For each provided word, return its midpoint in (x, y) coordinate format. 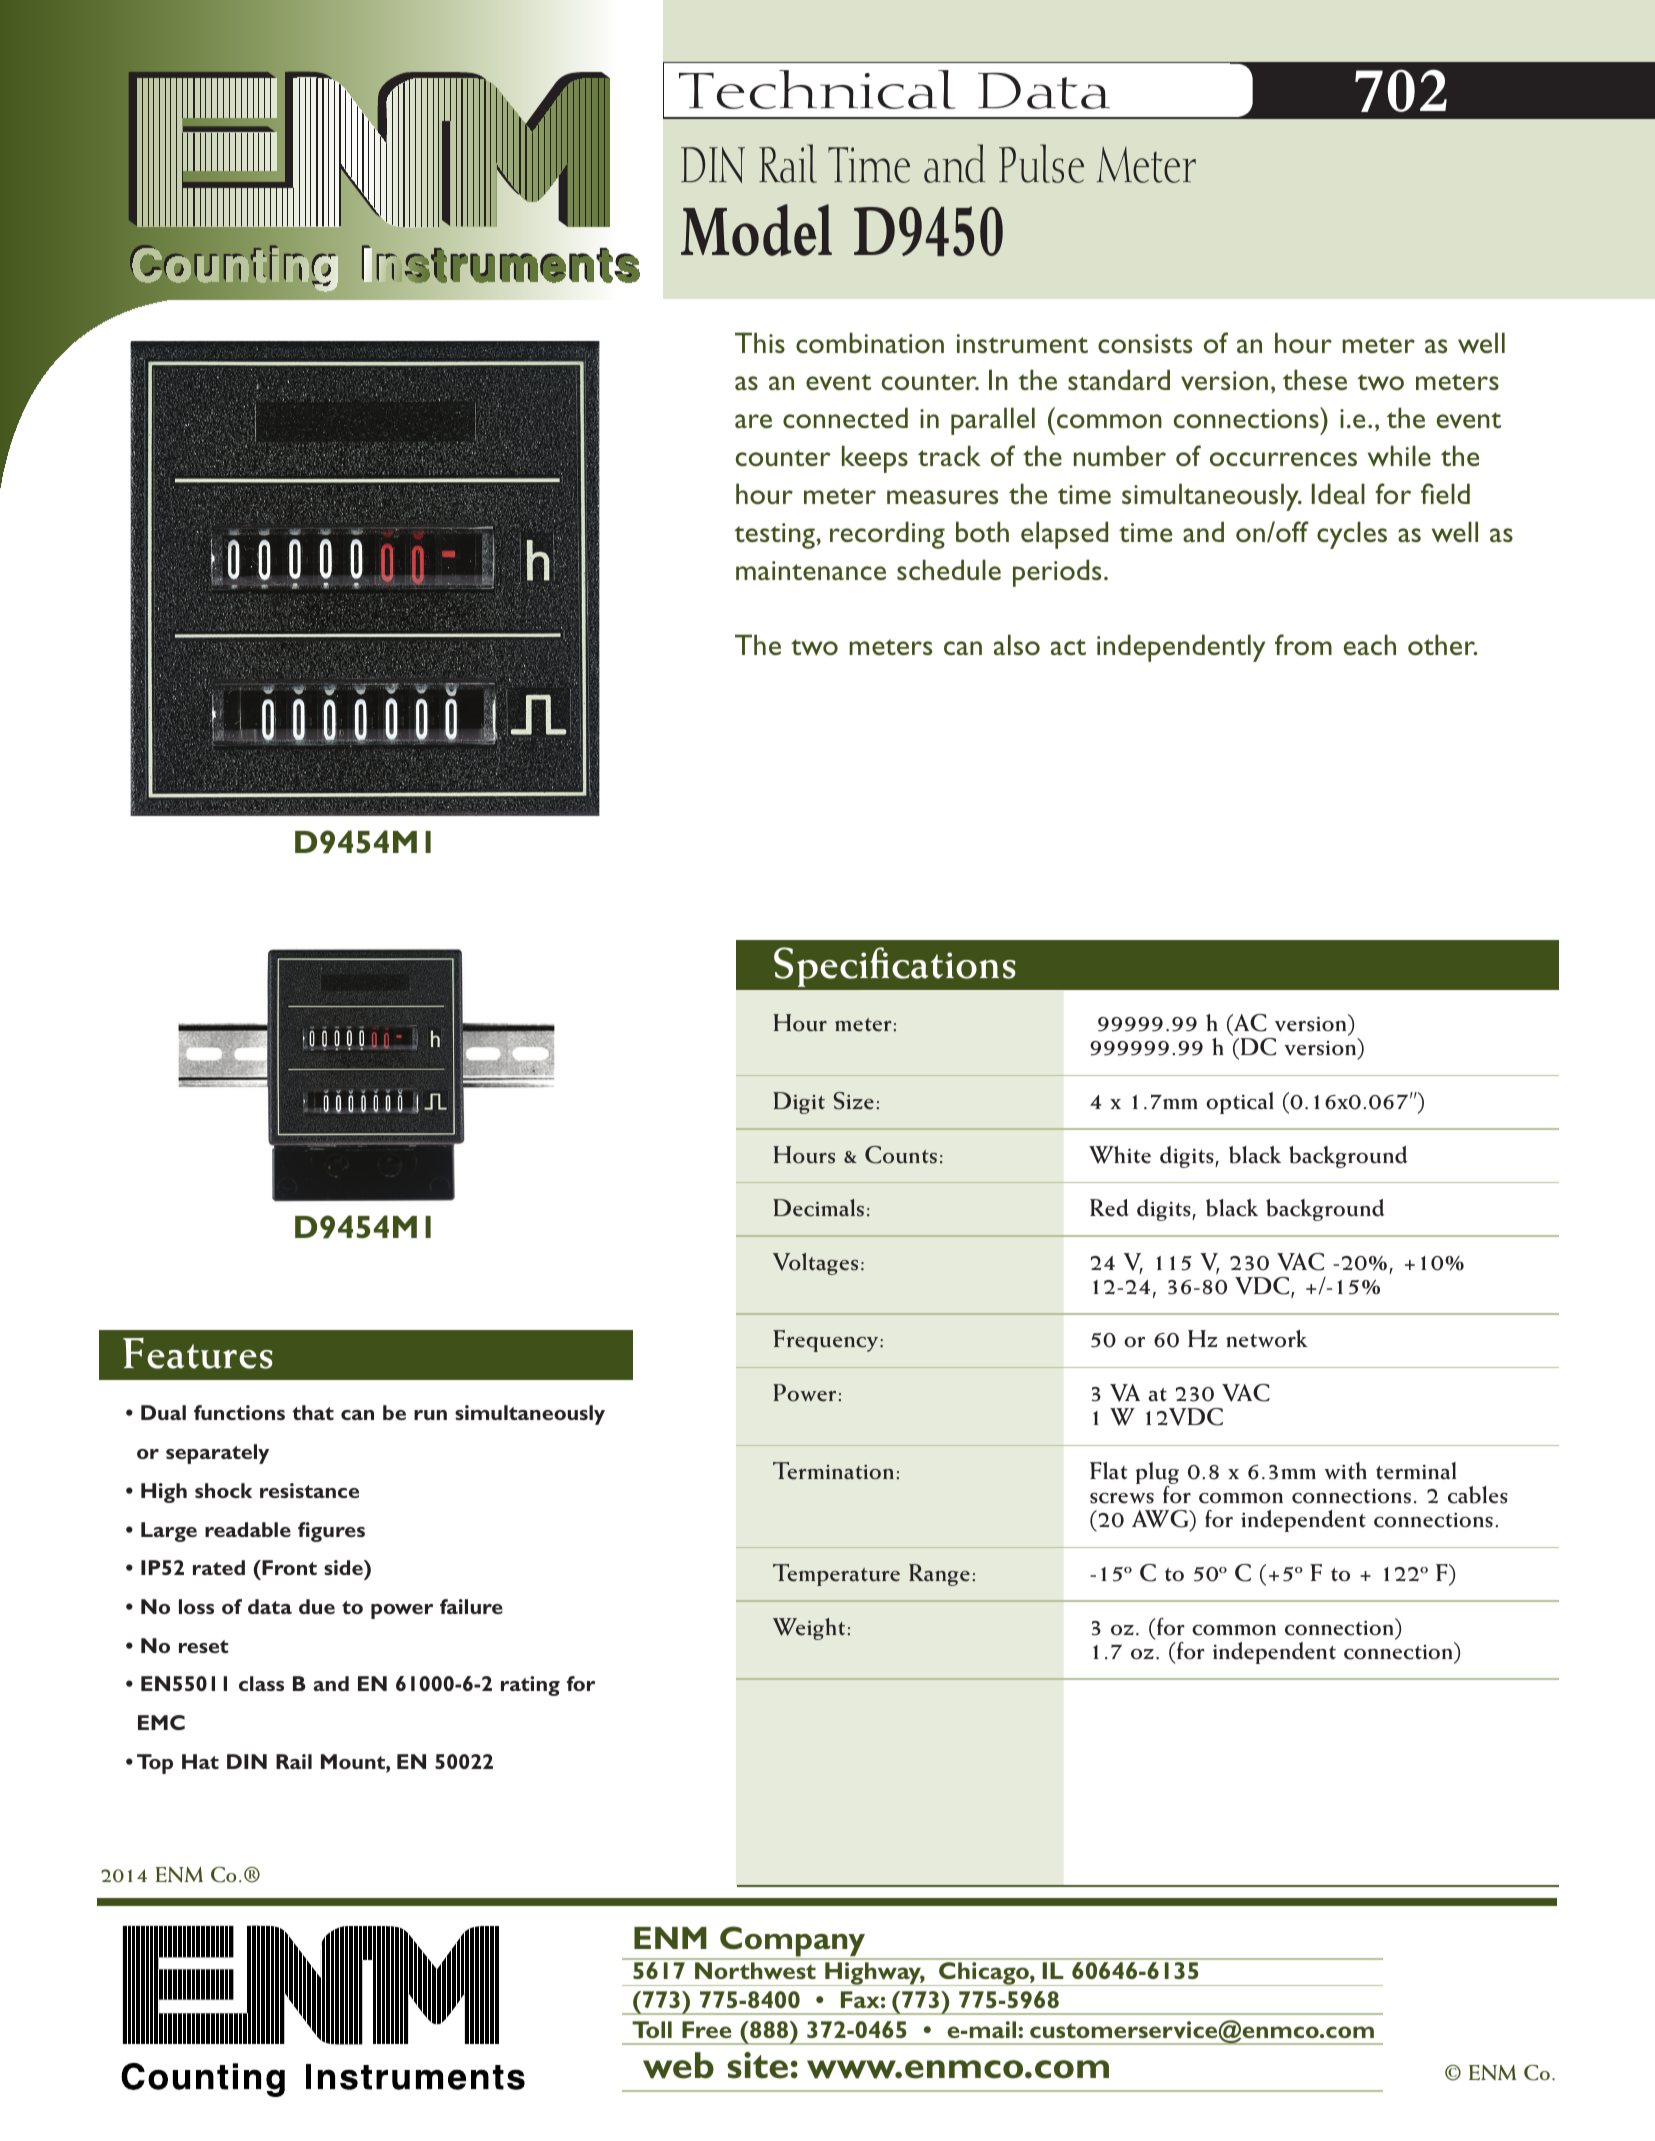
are (753, 421)
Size (854, 1101)
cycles (1352, 535)
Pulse (1041, 163)
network (1267, 1339)
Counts (901, 1155)
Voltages (815, 1264)
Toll (652, 2029)
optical (1240, 1103)
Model (756, 230)
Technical (817, 89)
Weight (809, 1629)
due (317, 1606)
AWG (1161, 1520)
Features (198, 1353)
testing (774, 536)
